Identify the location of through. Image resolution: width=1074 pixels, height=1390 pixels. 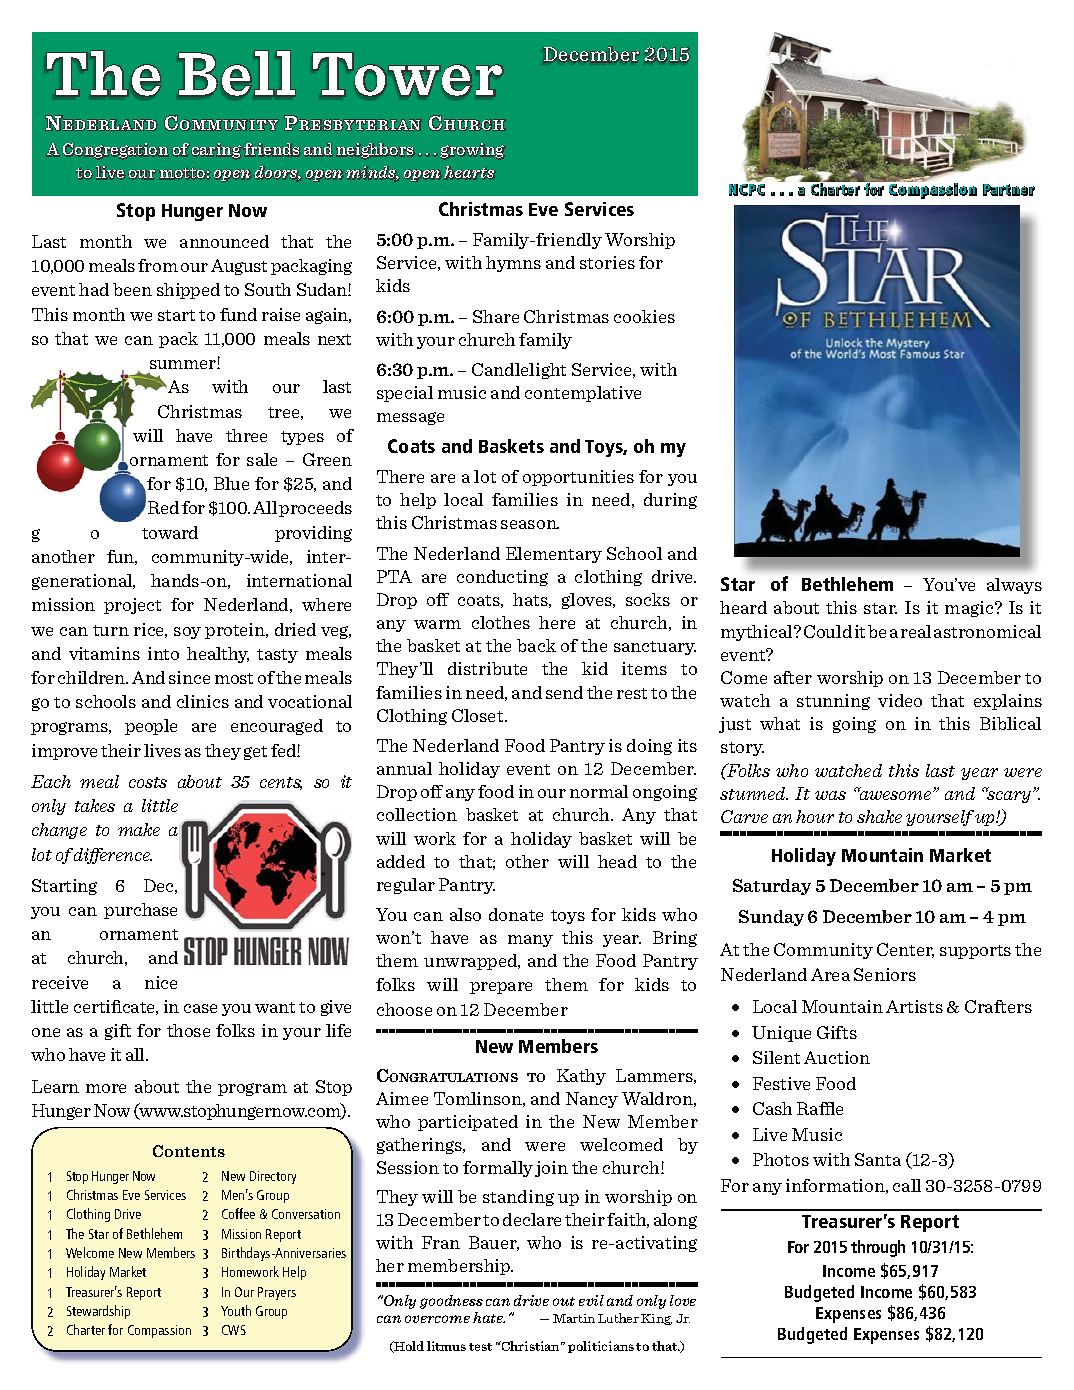
(878, 1248).
